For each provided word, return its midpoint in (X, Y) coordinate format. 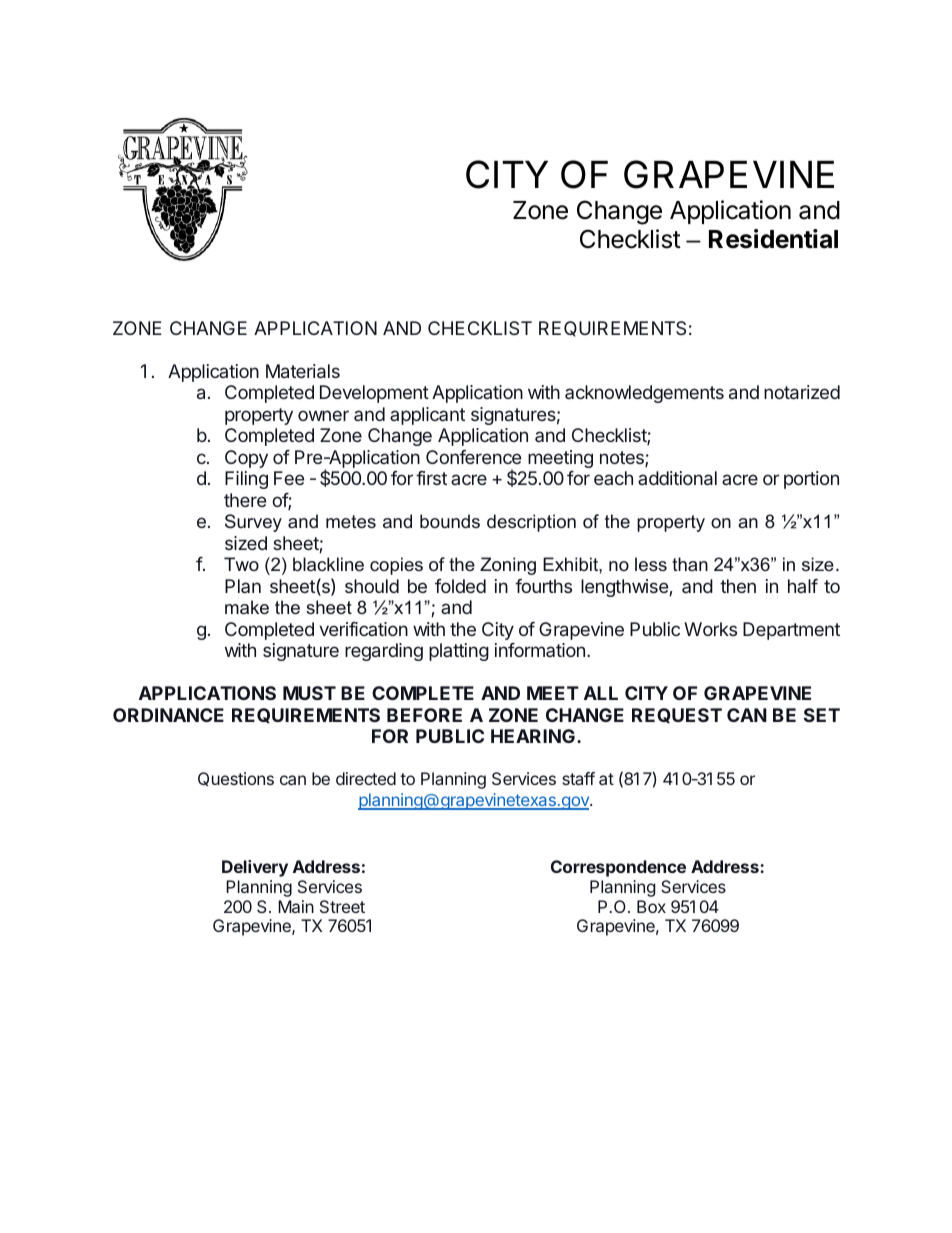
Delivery (255, 868)
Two (241, 564)
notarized (802, 392)
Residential (773, 239)
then (738, 586)
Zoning (508, 566)
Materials (303, 371)
